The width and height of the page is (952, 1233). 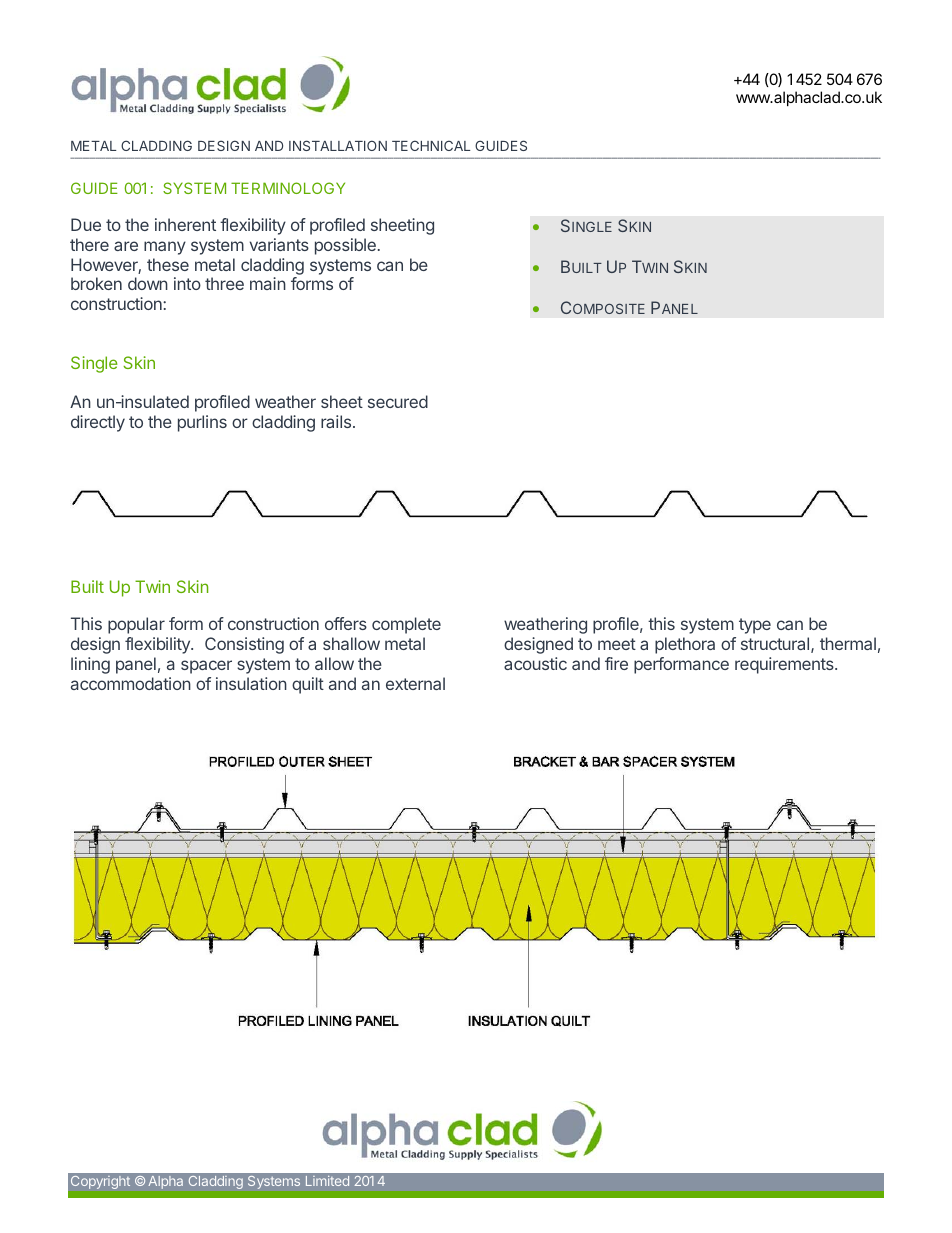 What do you see at coordinates (185, 224) in the page?
I see `inherent` at bounding box center [185, 224].
